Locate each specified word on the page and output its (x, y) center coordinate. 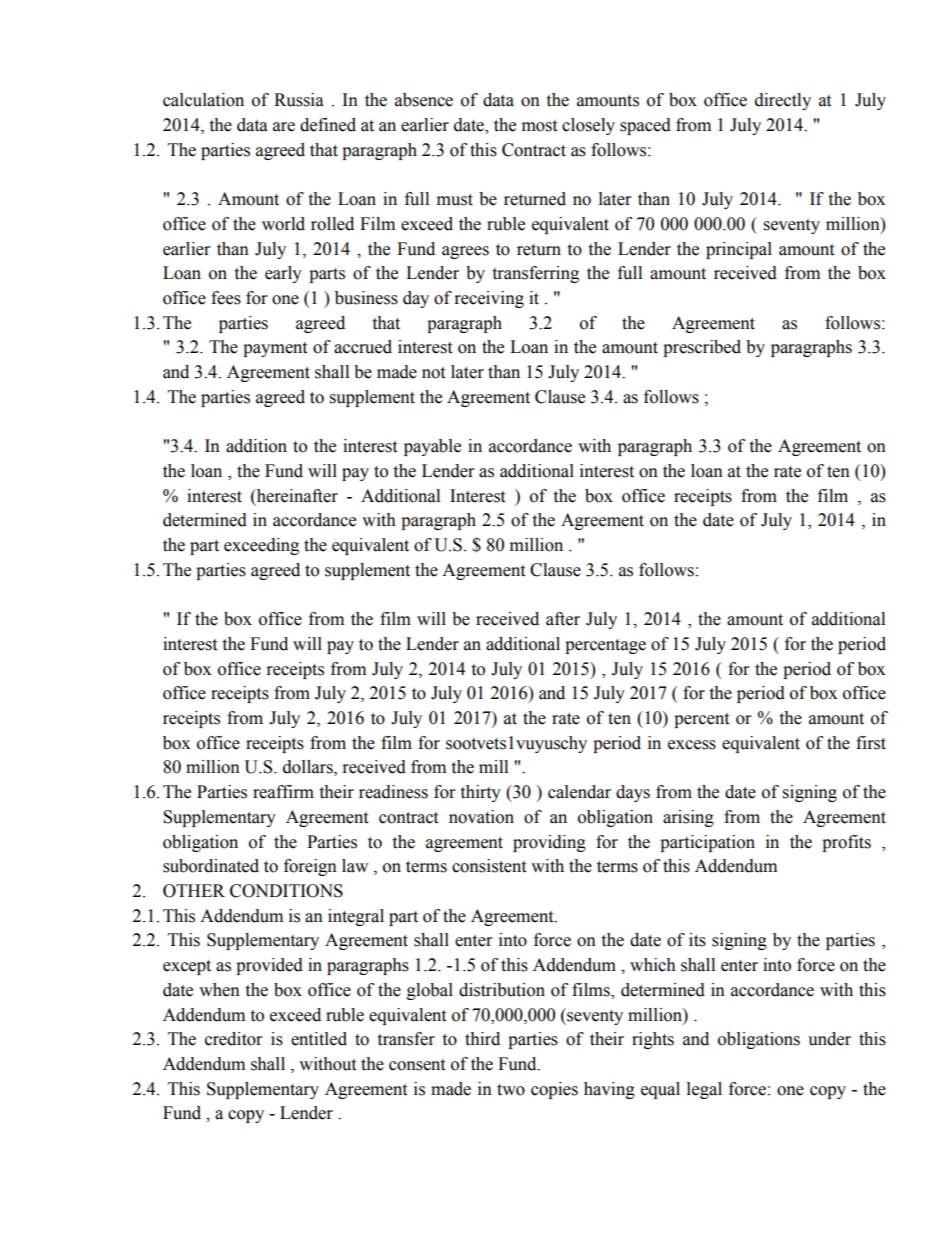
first (871, 743)
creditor (233, 1039)
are (284, 127)
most (539, 126)
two (511, 1090)
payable (432, 447)
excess (692, 745)
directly (783, 101)
